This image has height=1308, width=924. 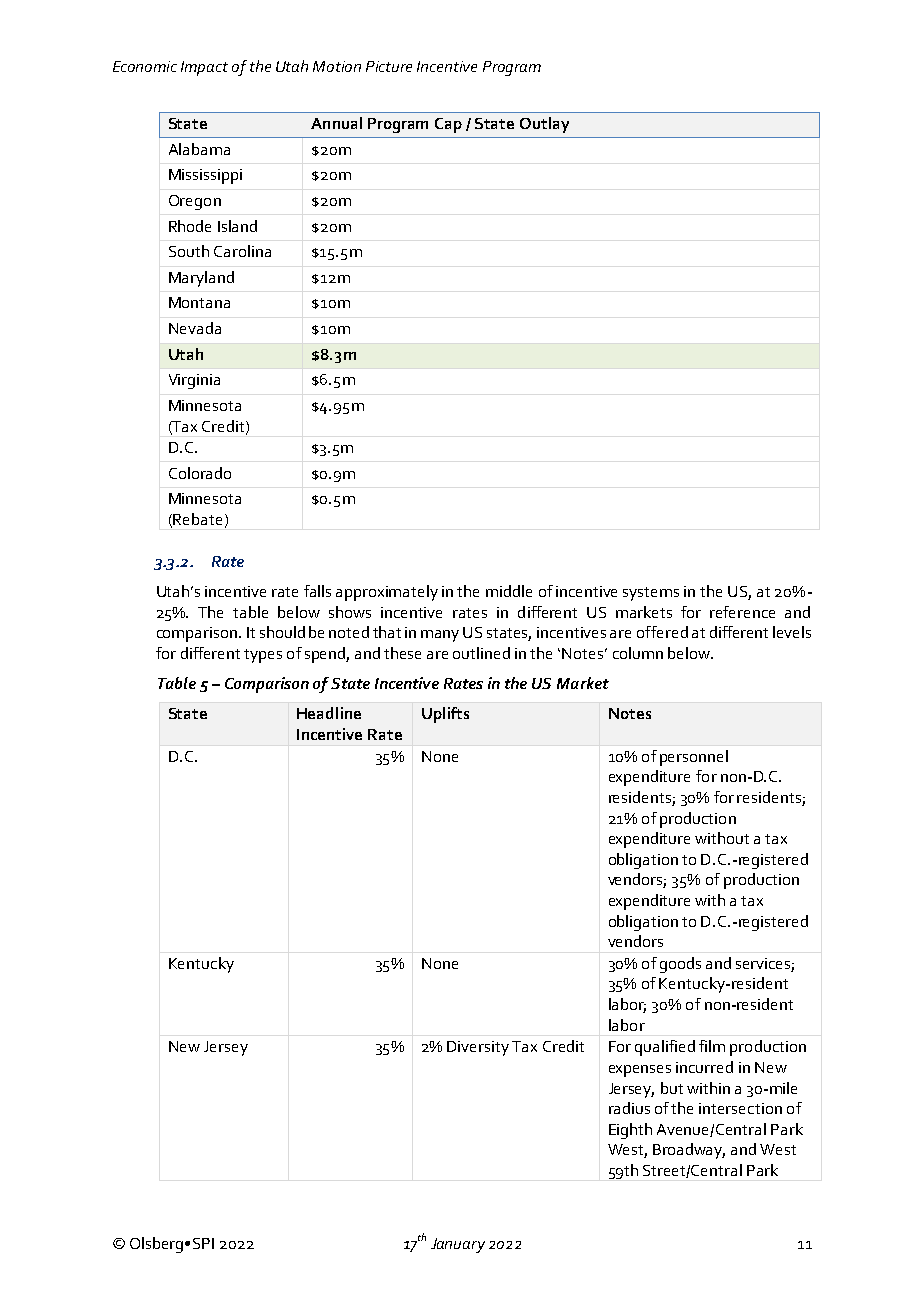 I want to click on Impact, so click(x=204, y=68).
